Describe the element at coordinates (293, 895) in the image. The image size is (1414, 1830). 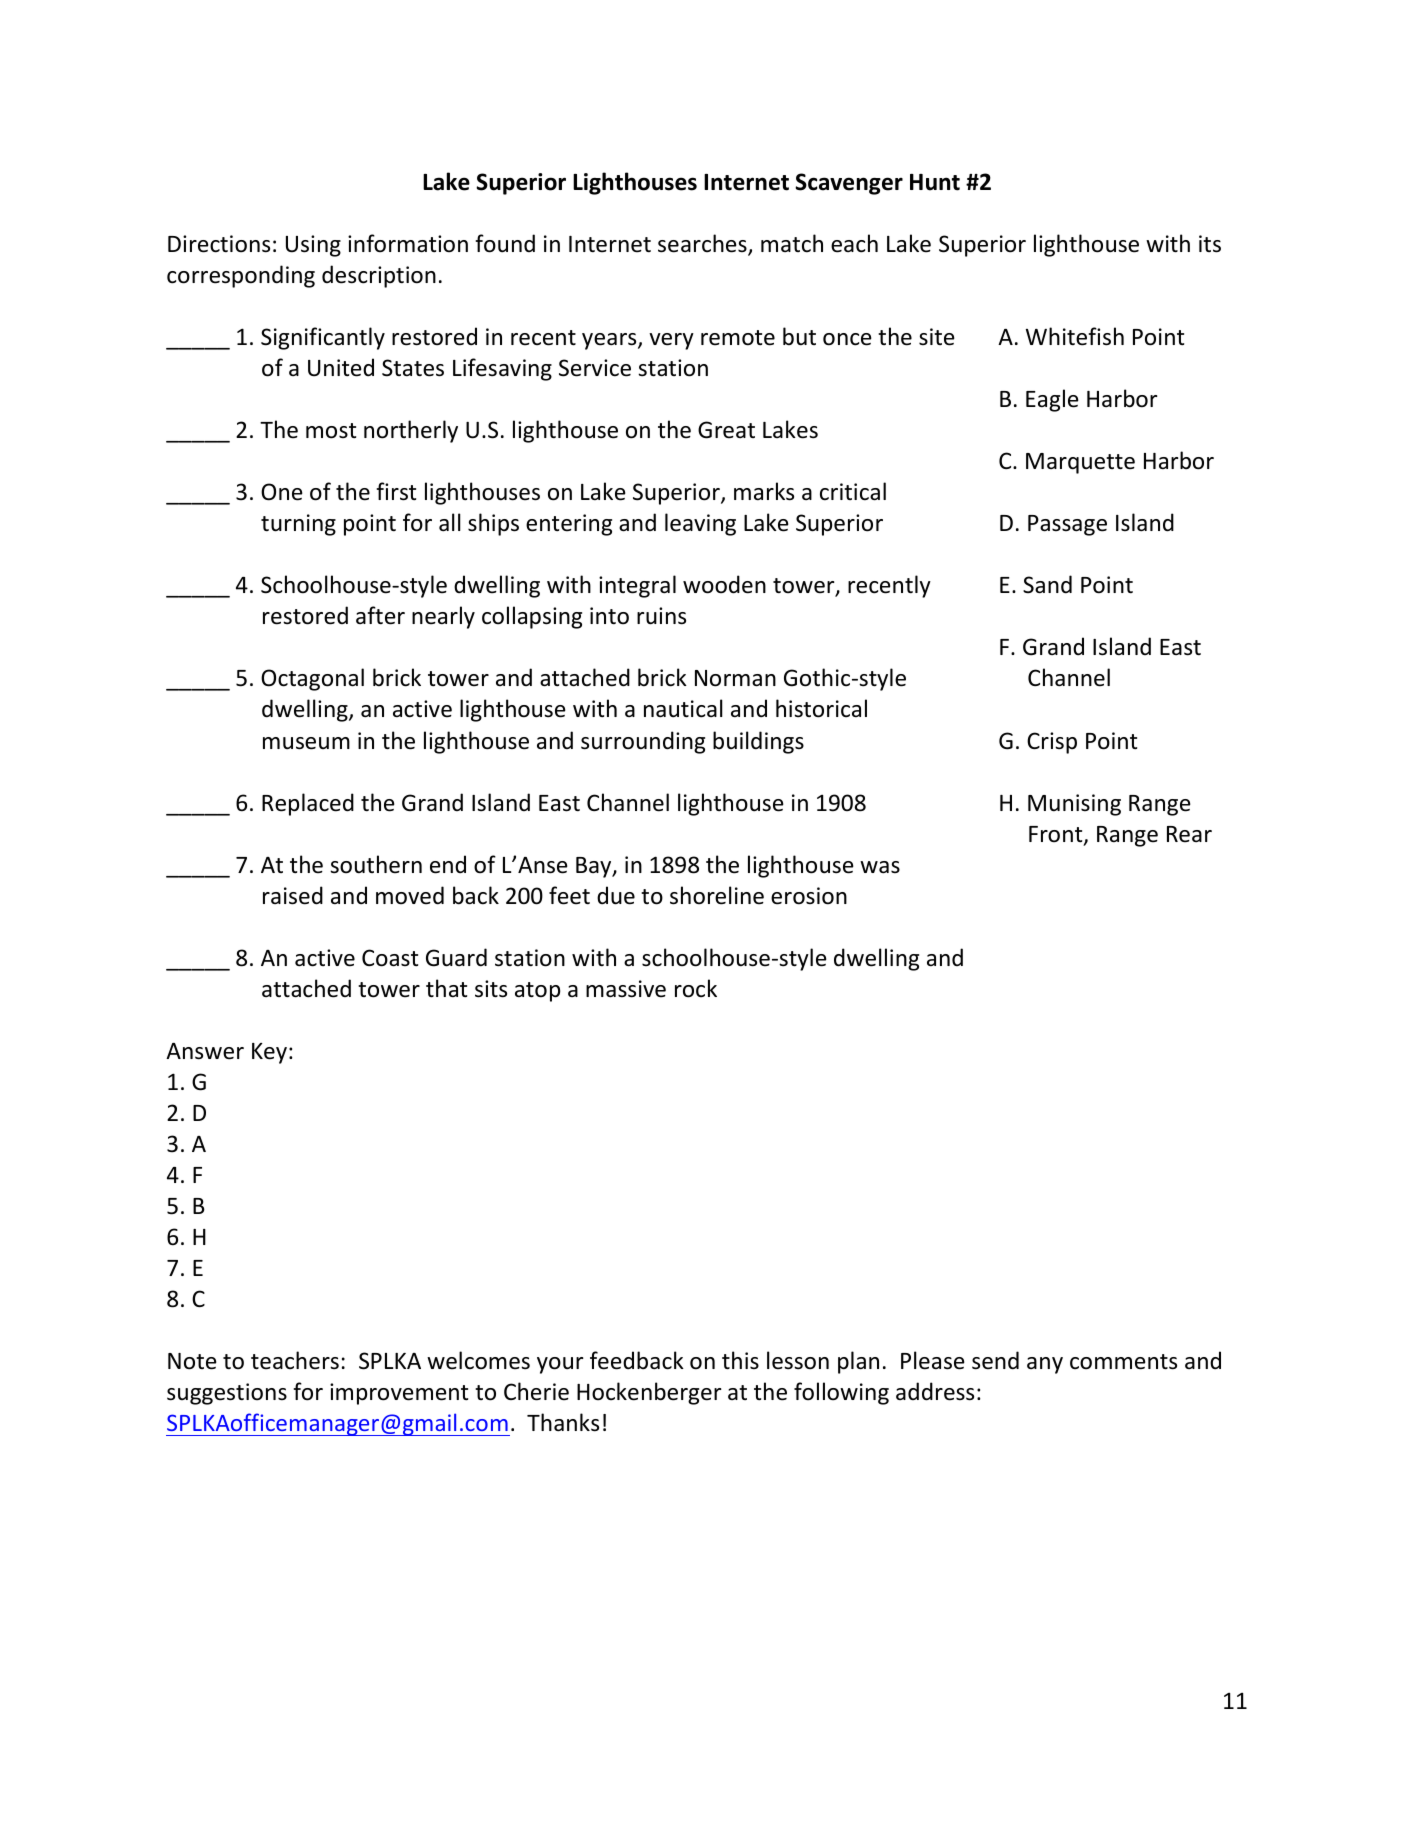
I see `raised` at that location.
